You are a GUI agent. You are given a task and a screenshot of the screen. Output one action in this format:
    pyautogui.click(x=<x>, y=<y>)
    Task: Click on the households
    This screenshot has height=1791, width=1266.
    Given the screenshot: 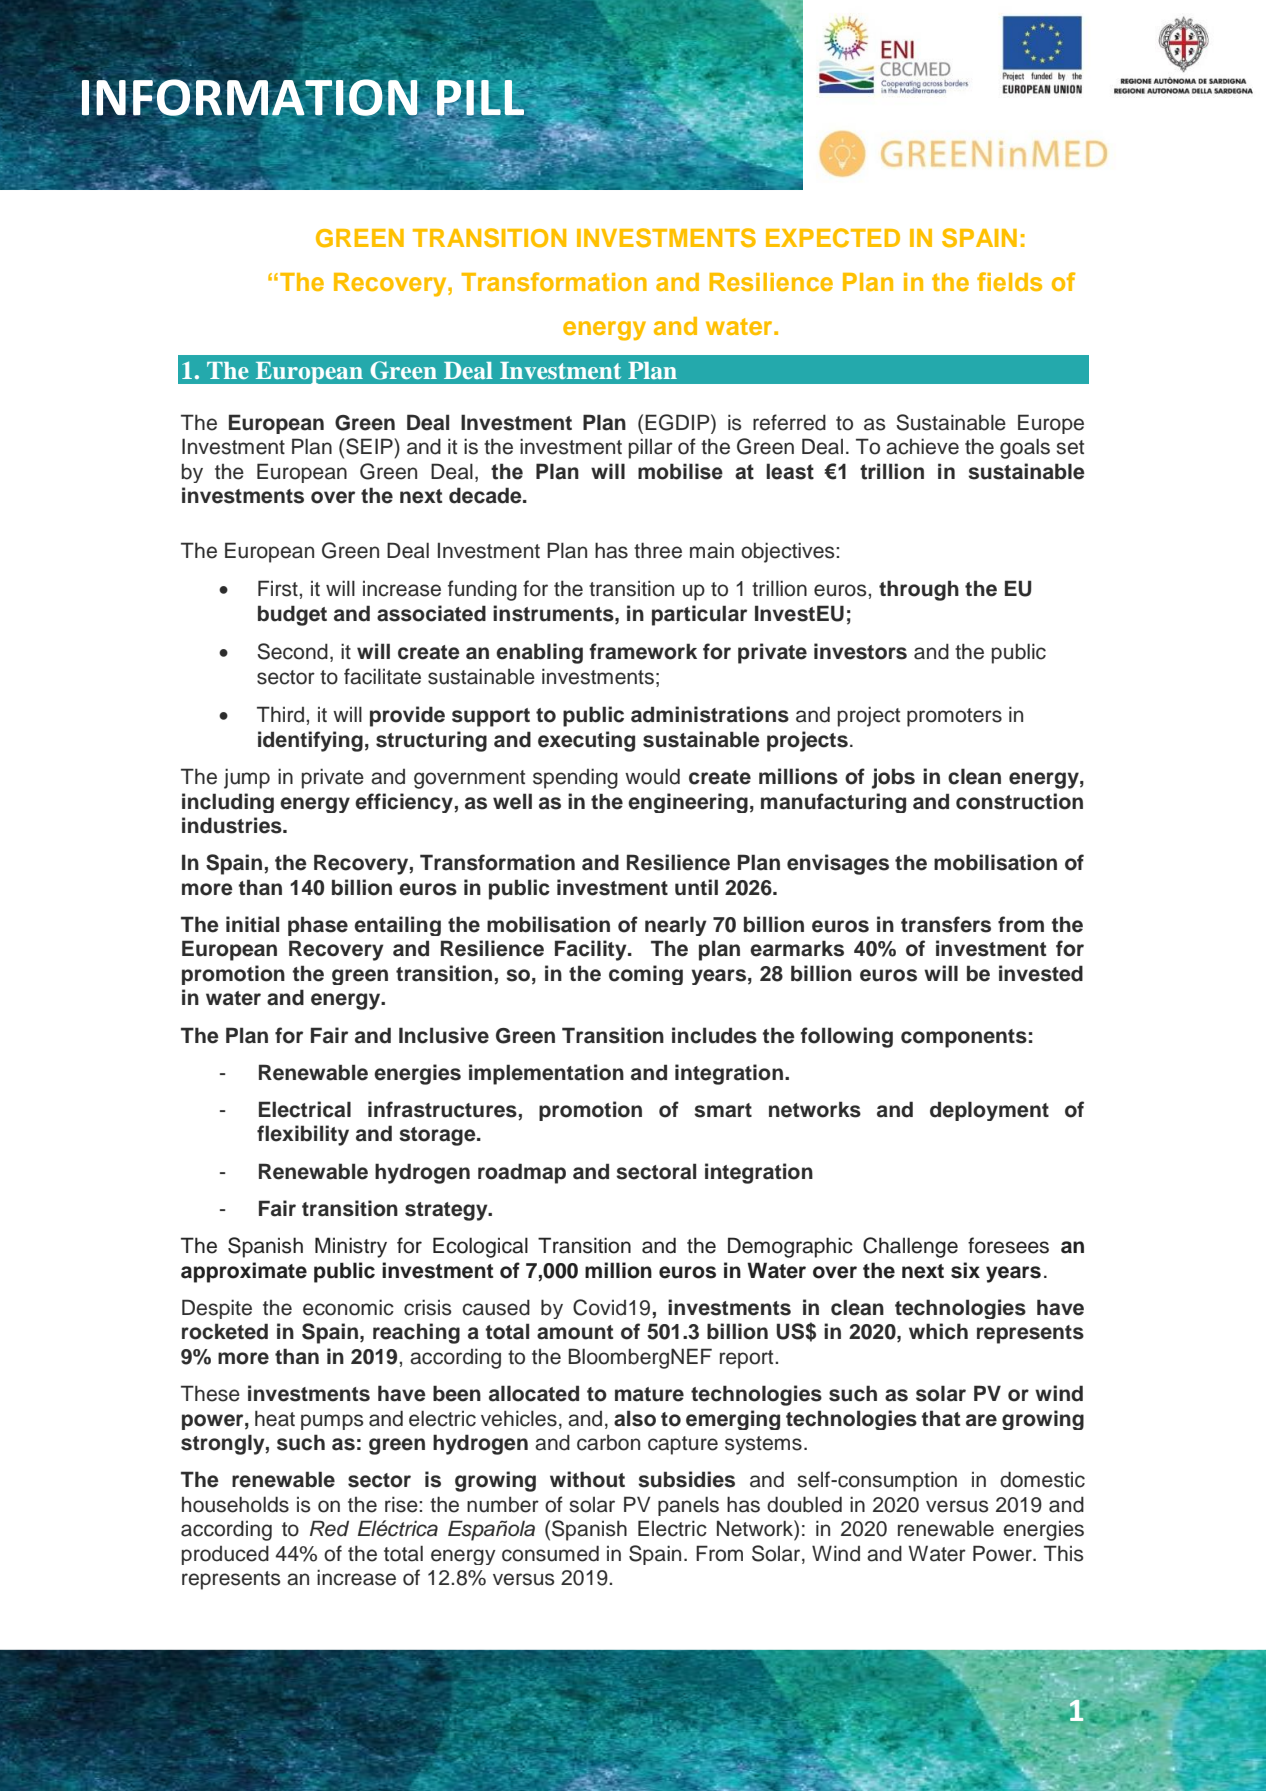 What is the action you would take?
    pyautogui.click(x=235, y=1504)
